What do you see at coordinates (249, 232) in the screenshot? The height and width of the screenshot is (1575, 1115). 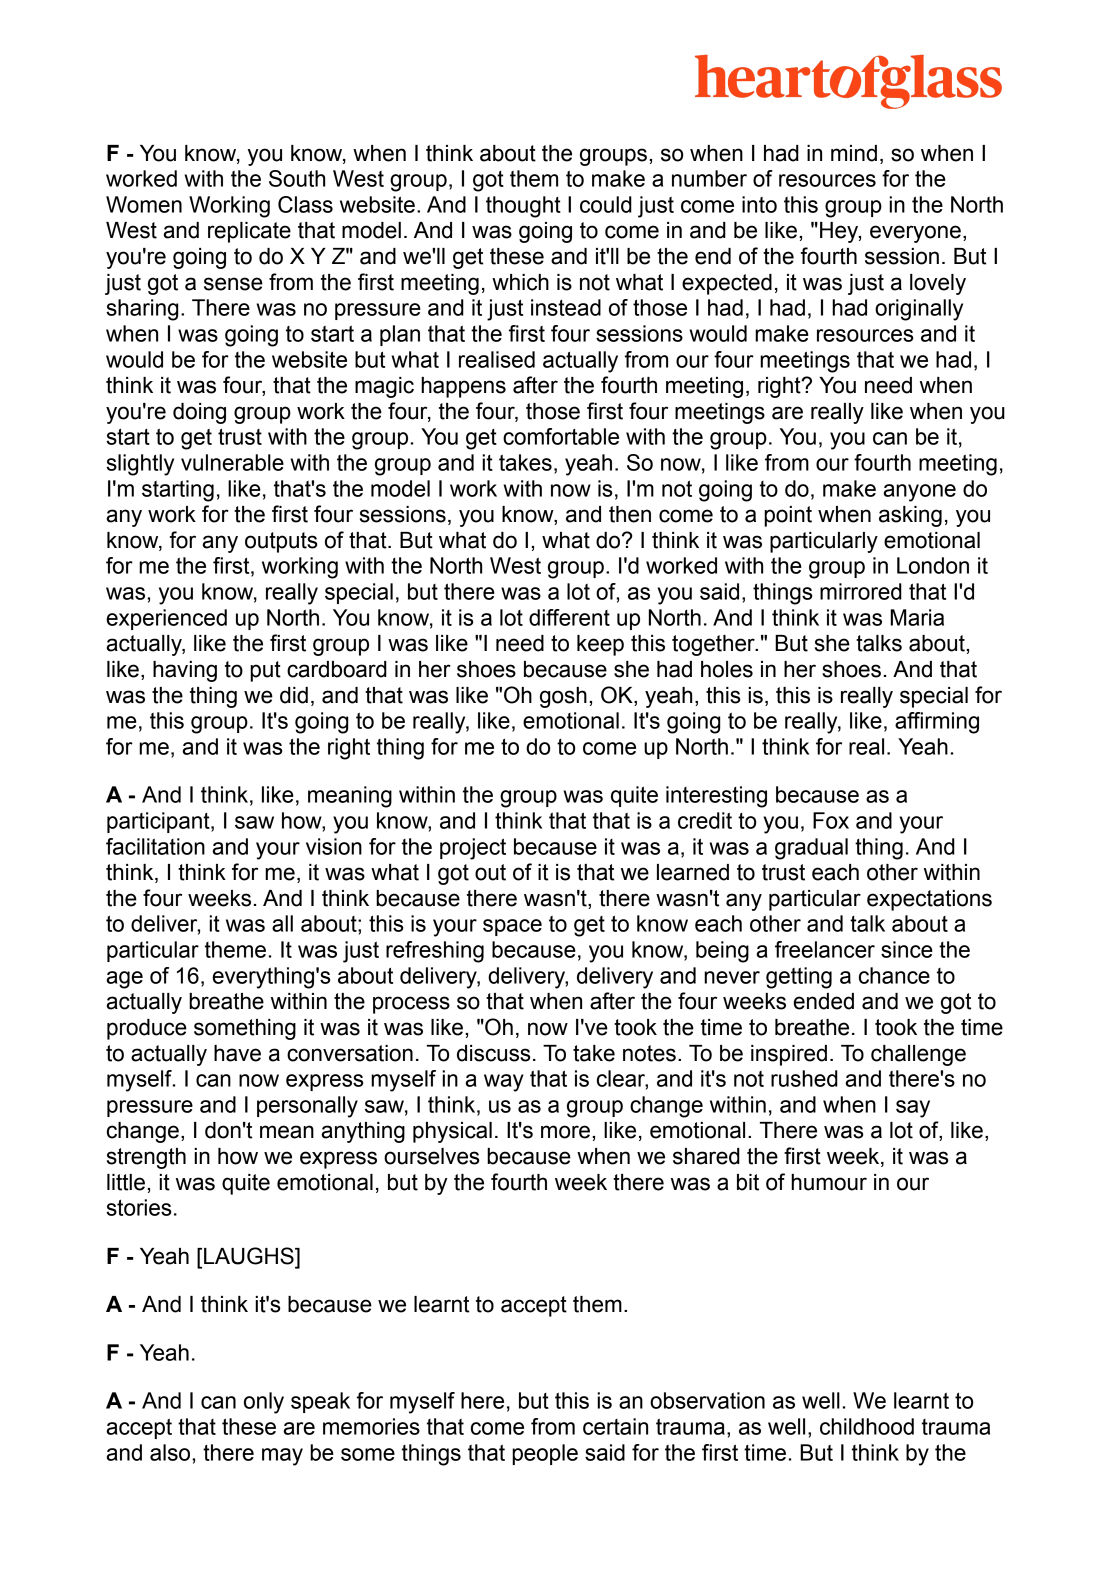 I see `replicate` at bounding box center [249, 232].
